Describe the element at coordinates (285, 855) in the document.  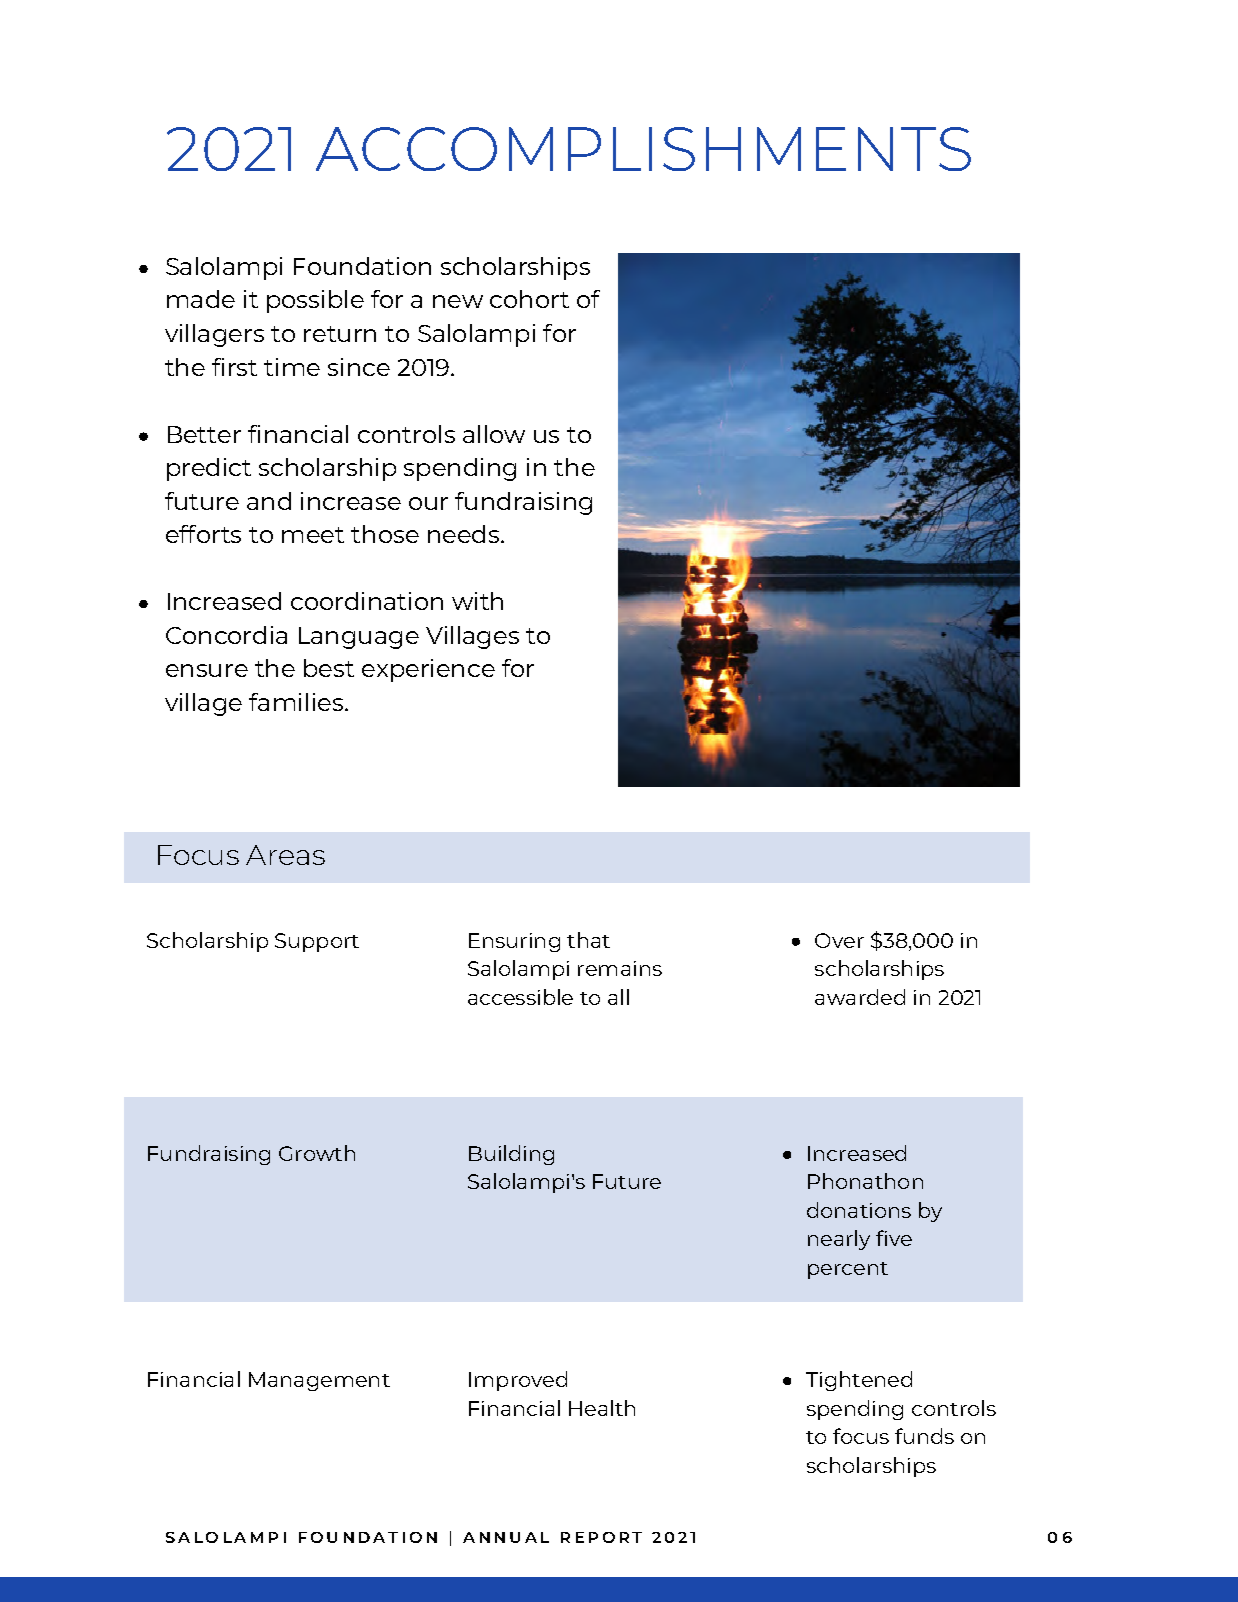
I see `Areas` at that location.
